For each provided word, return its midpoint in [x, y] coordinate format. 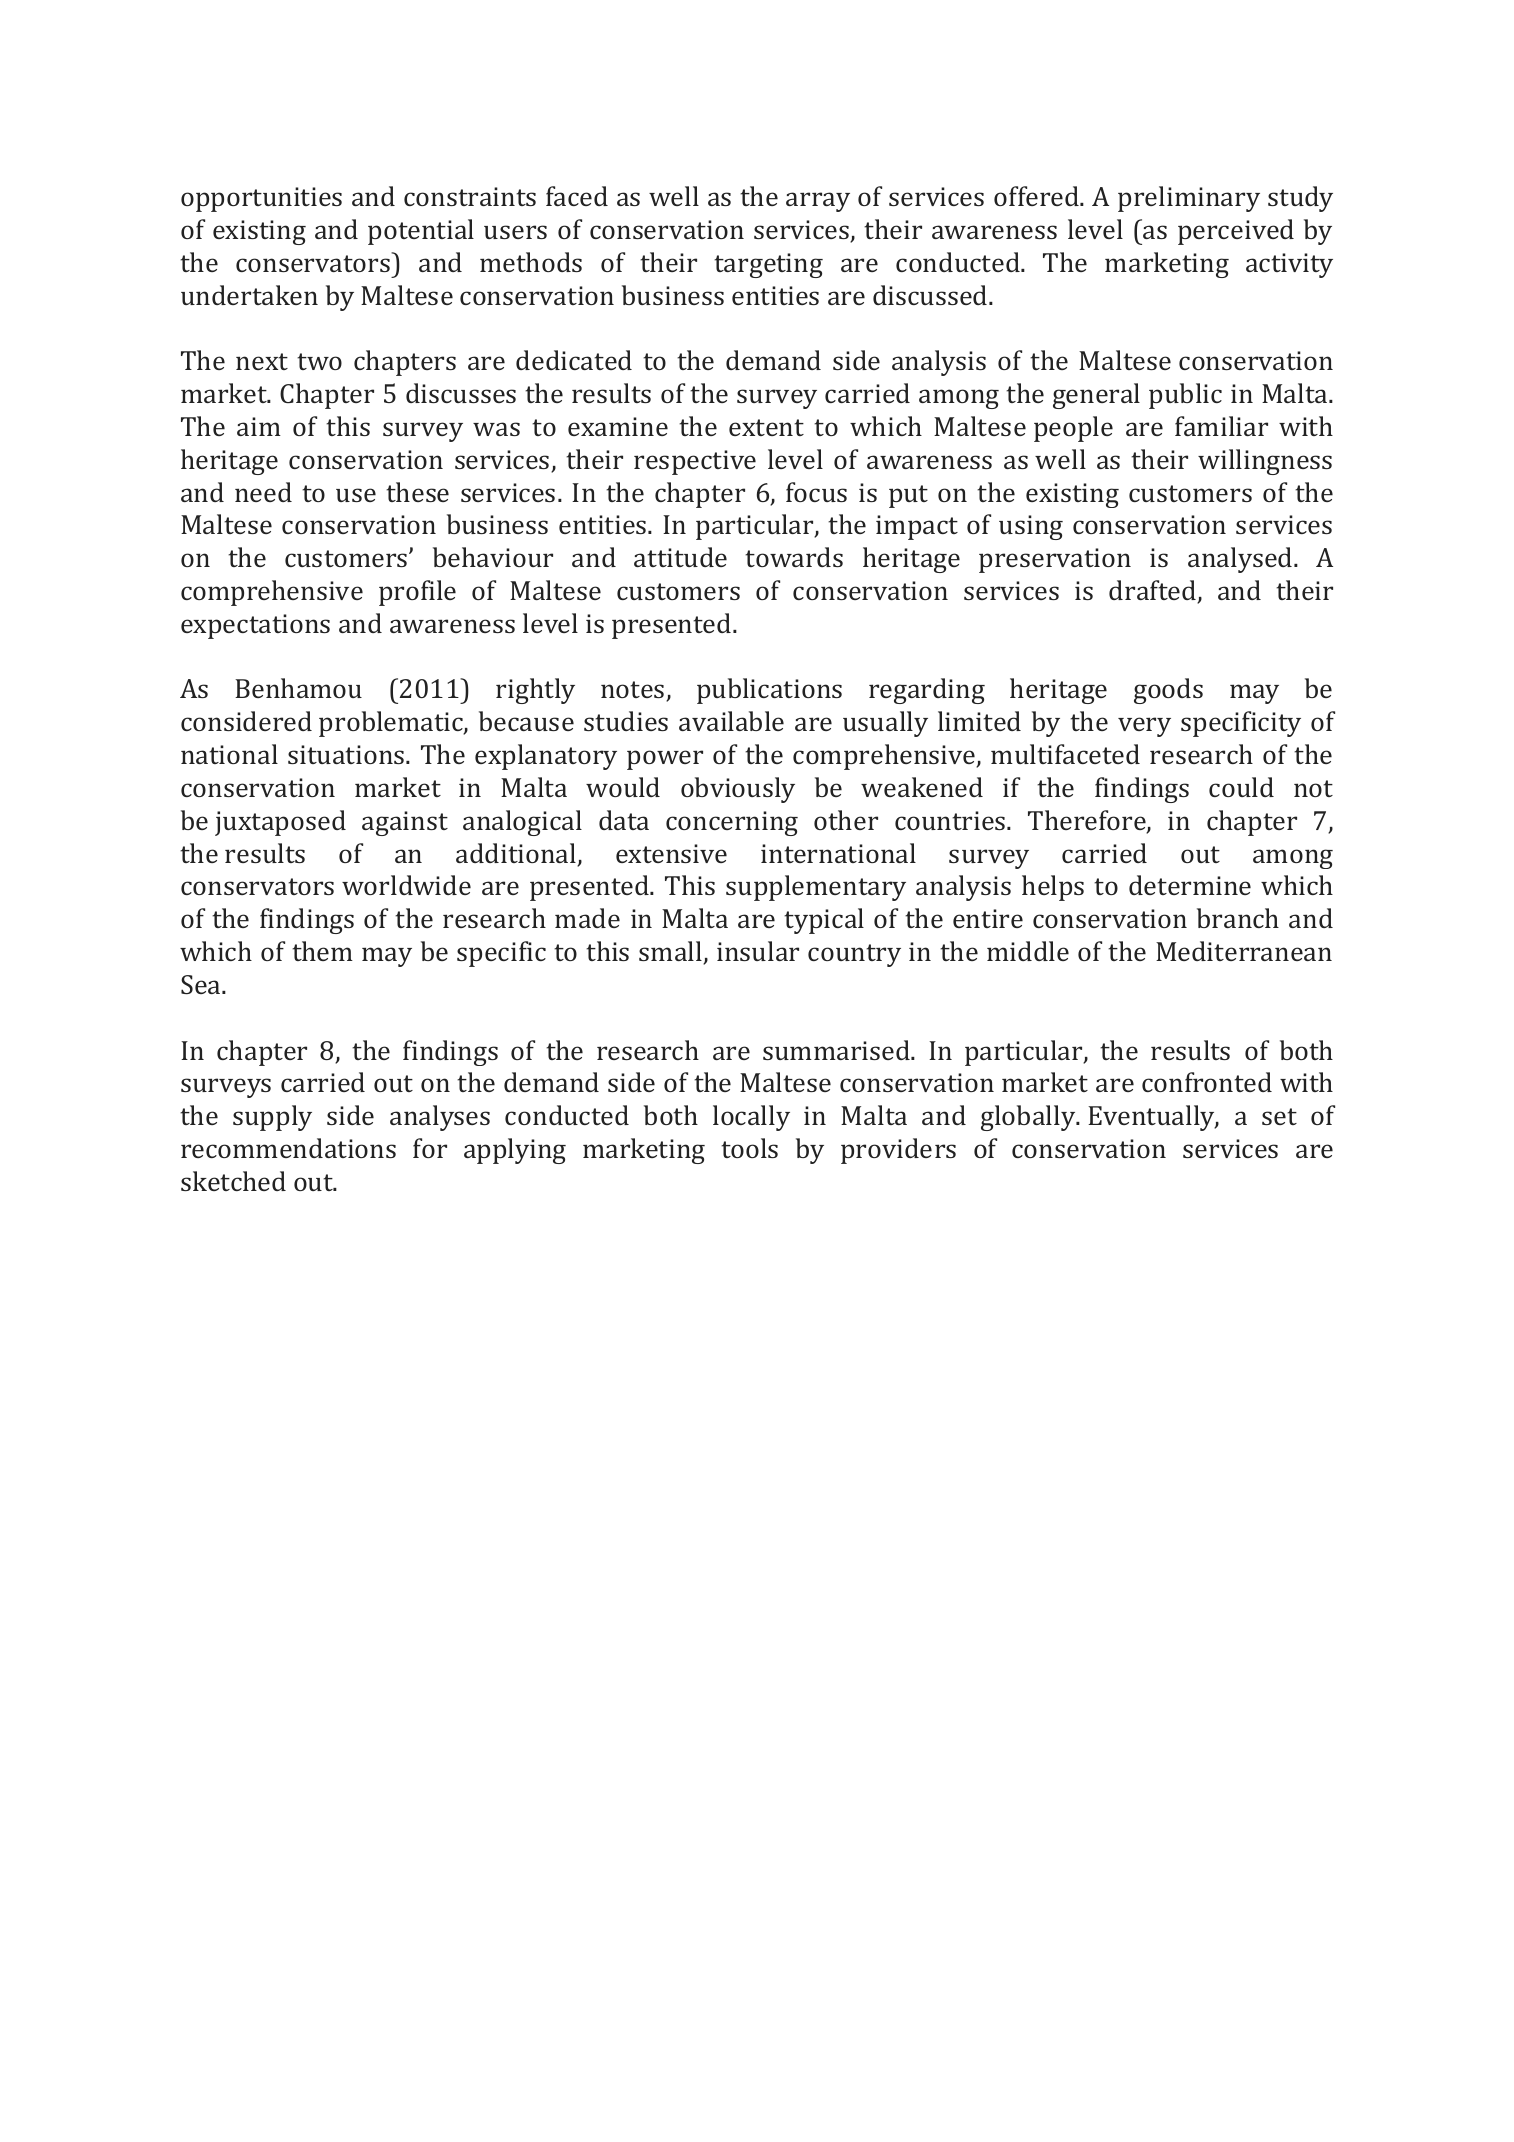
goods [1168, 691]
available [731, 721]
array [818, 202]
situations [346, 754]
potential [421, 232]
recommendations [288, 1148]
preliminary [1189, 199]
